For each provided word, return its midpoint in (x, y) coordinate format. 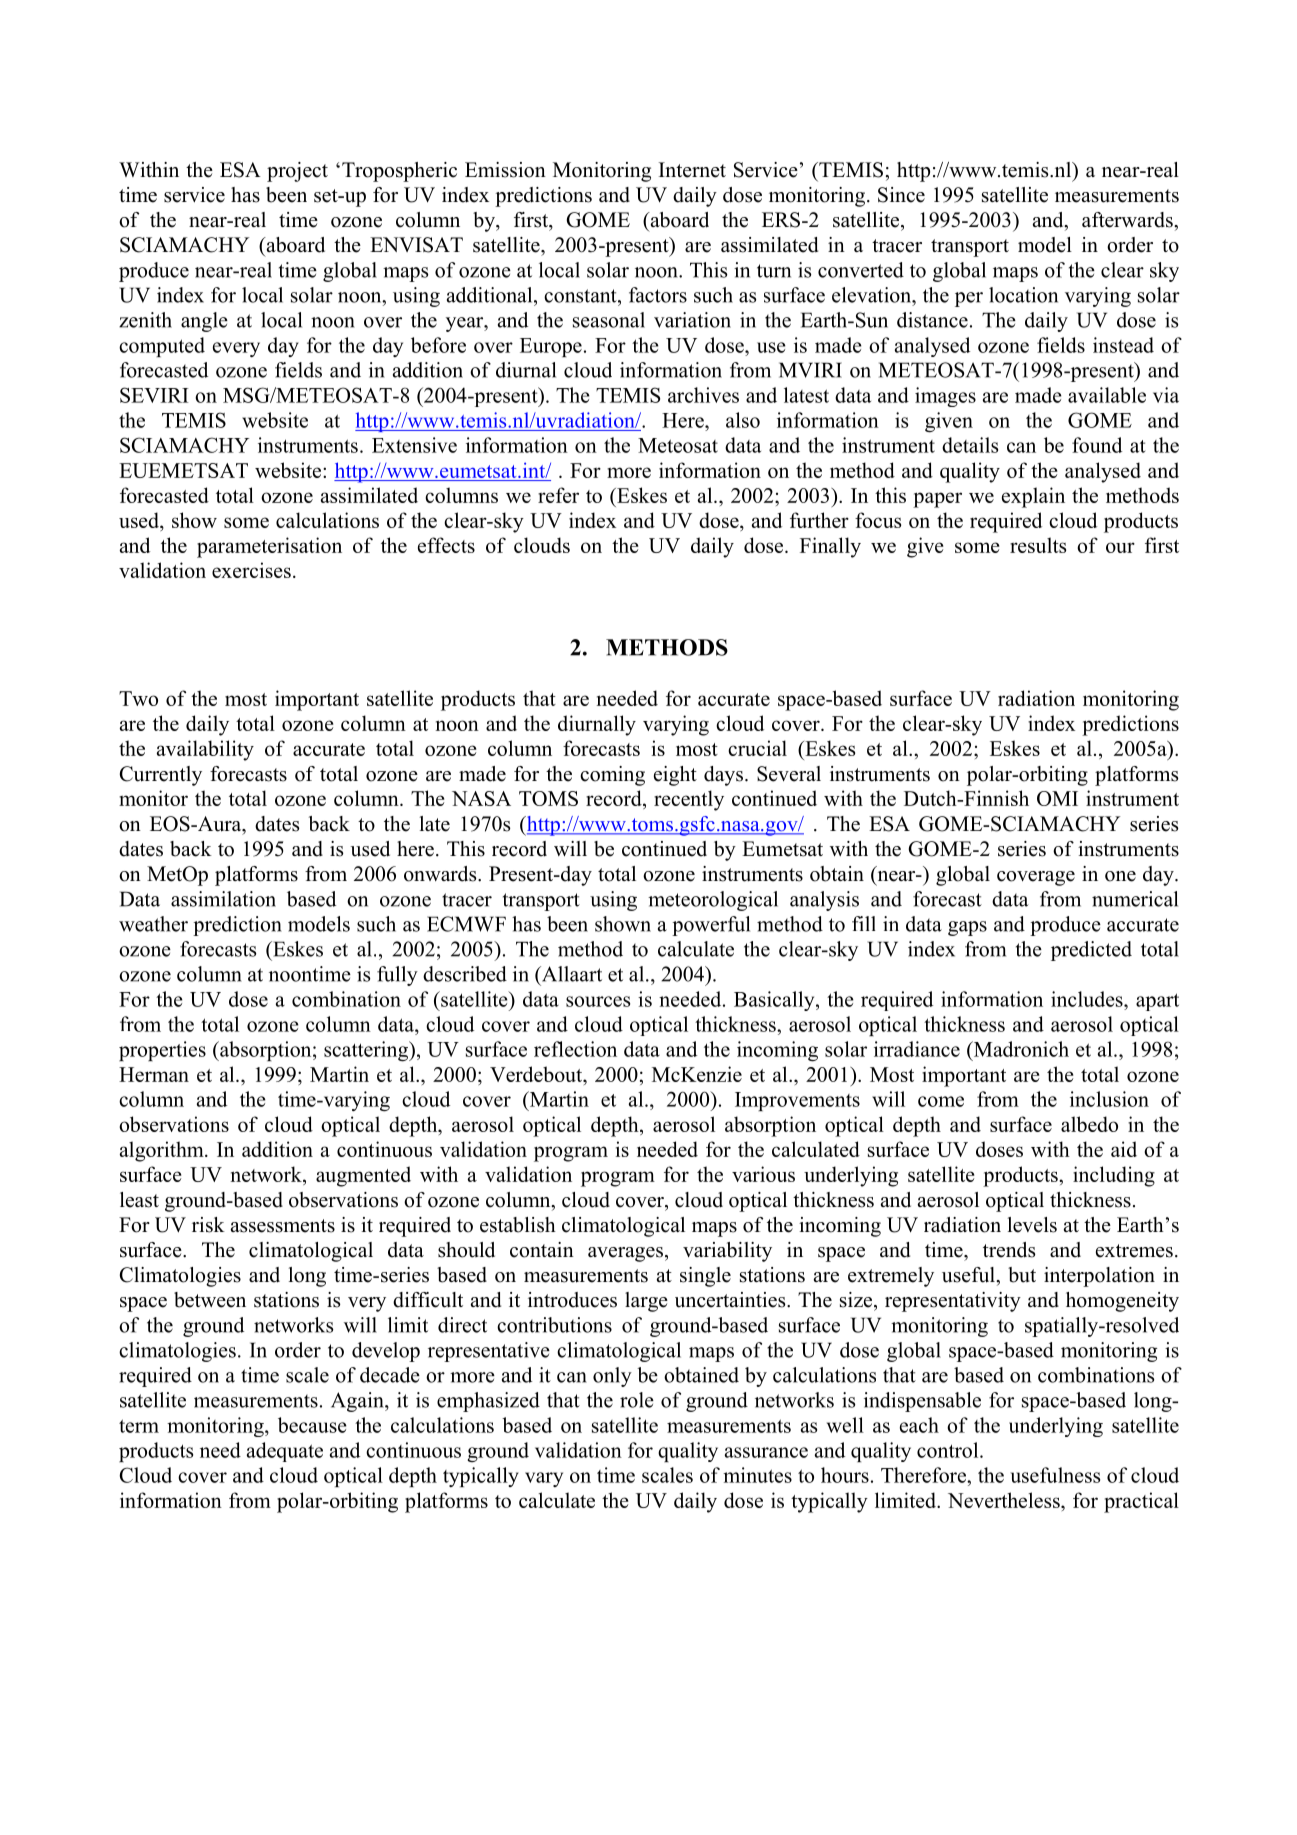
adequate (285, 1452)
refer (558, 495)
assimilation (223, 899)
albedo (1089, 1124)
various (763, 1174)
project (297, 172)
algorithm (163, 1151)
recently (689, 800)
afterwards (1128, 220)
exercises (251, 570)
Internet (692, 170)
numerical (1135, 899)
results (1038, 545)
